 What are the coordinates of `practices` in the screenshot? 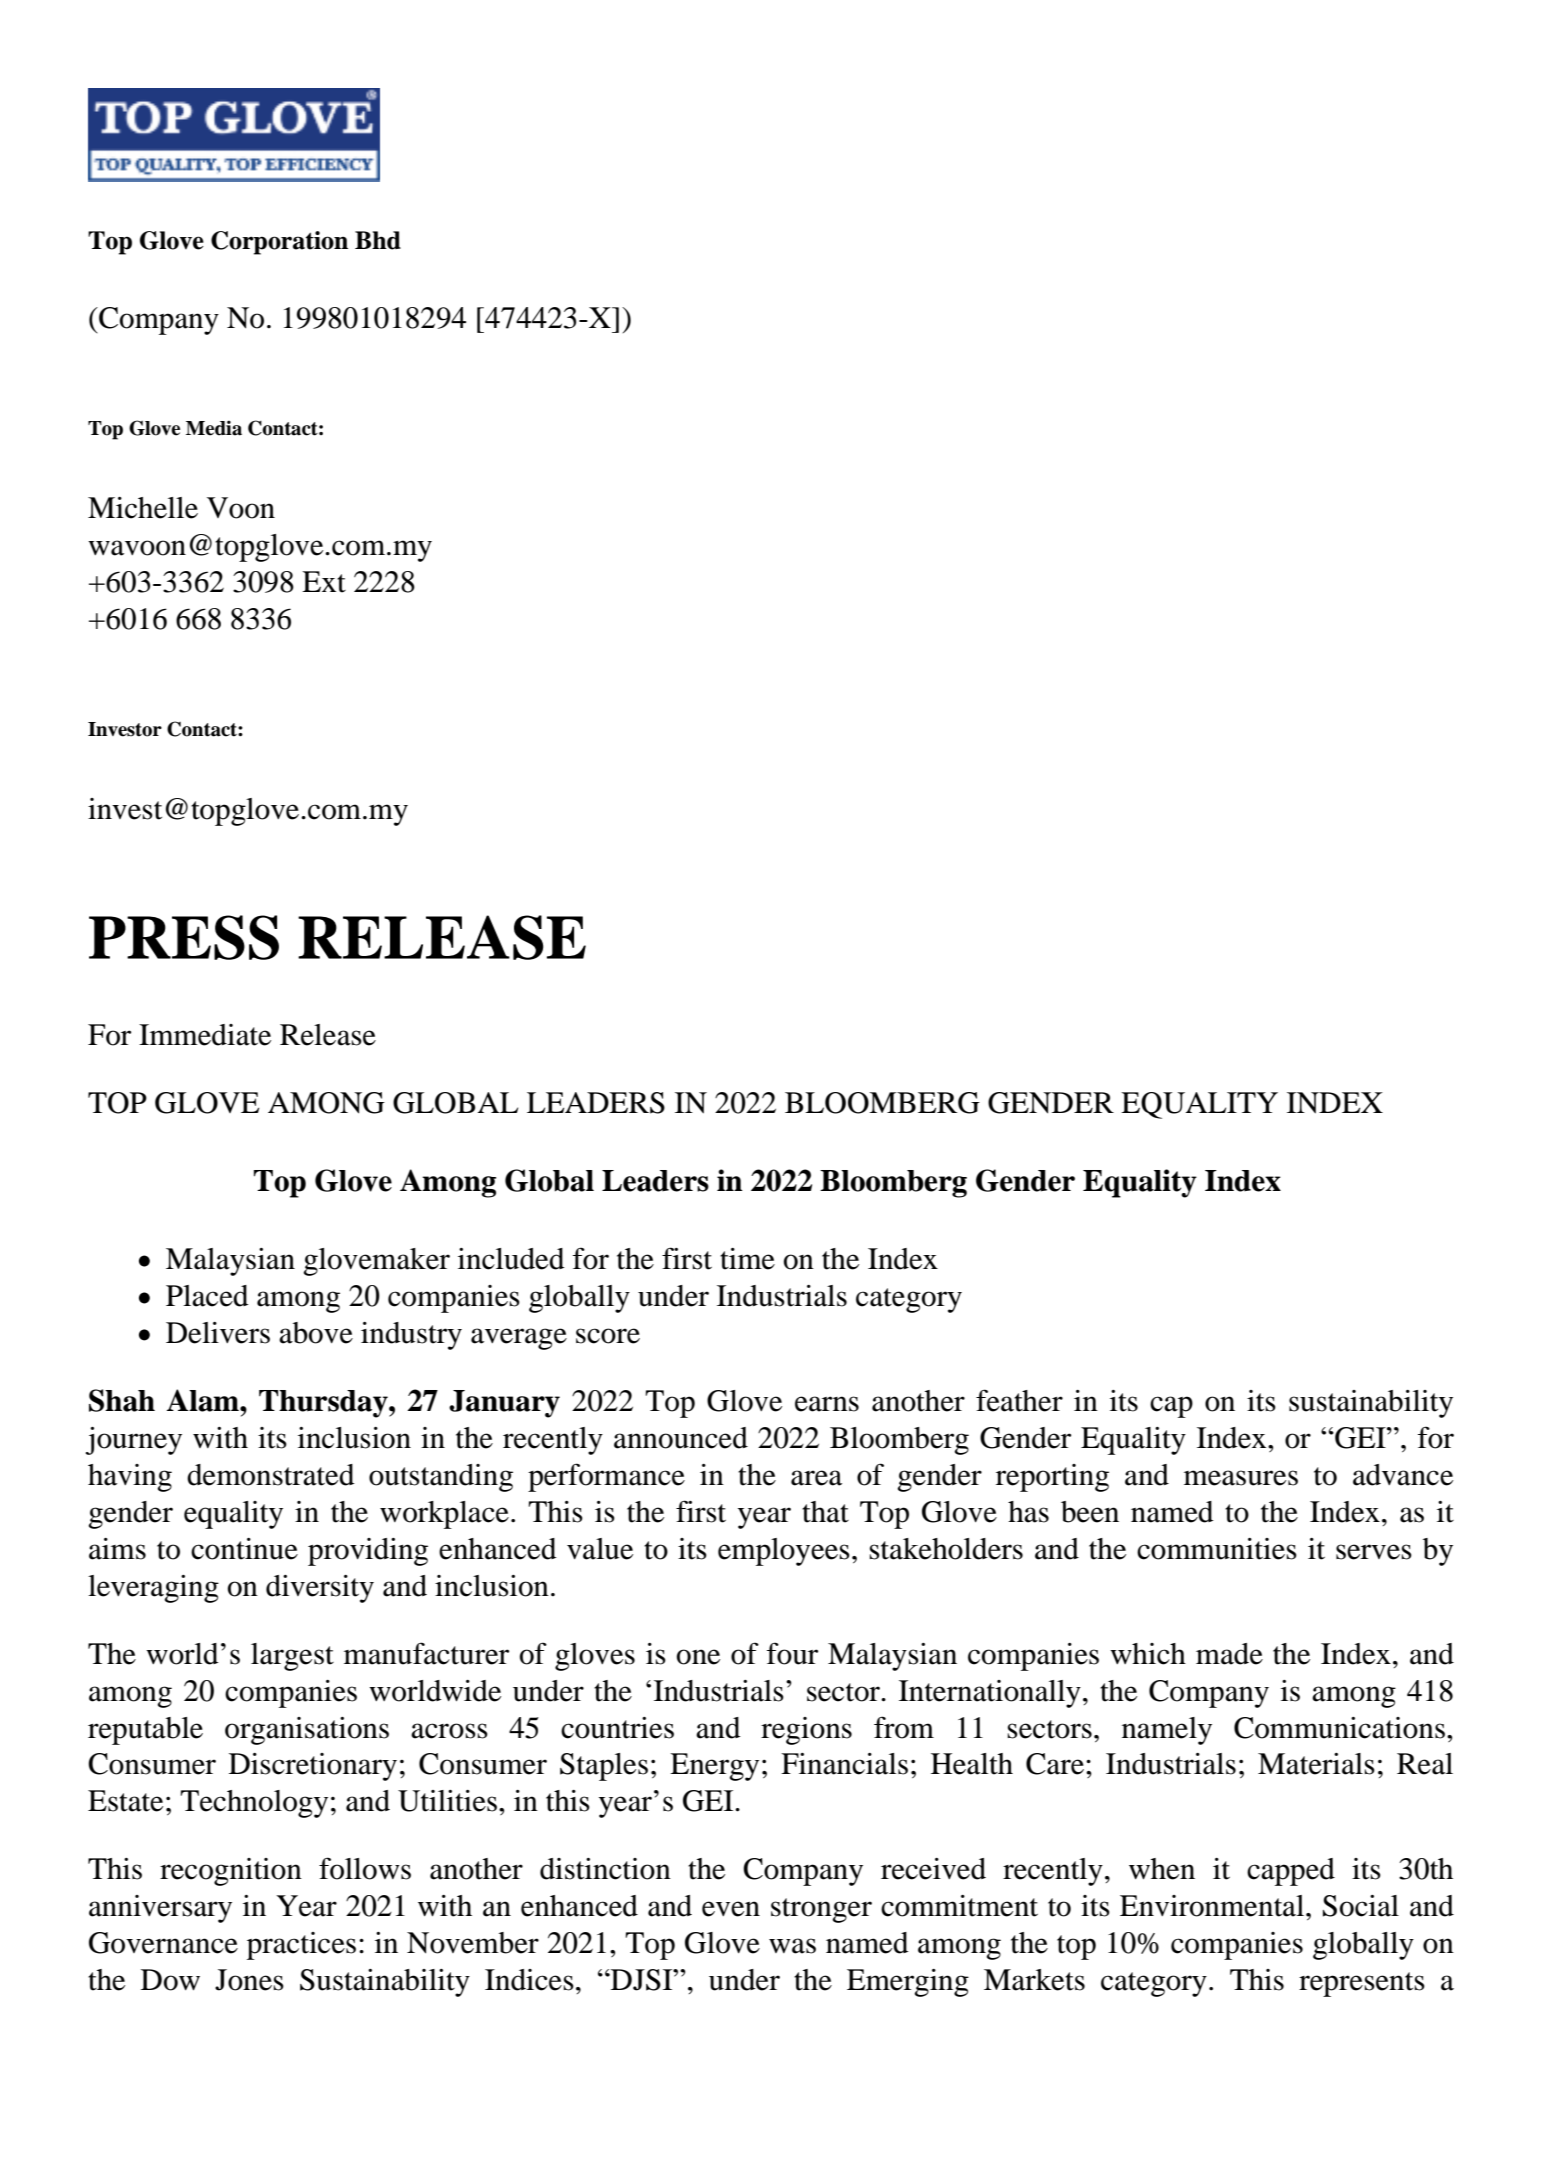 It's located at (301, 1946).
